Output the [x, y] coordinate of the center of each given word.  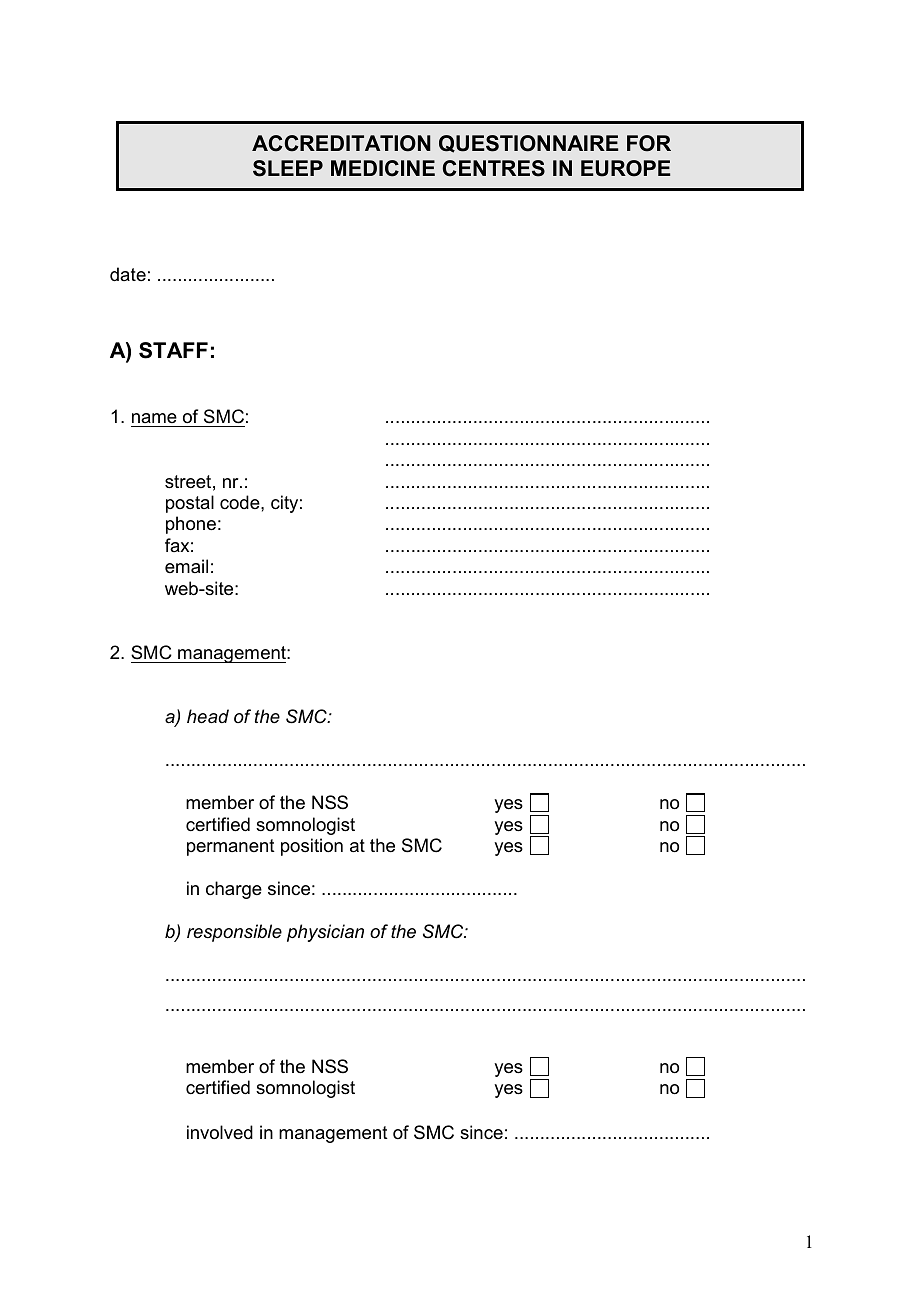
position [312, 847]
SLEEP [288, 168]
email [186, 566]
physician [325, 933]
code [241, 502]
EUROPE [625, 168]
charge [234, 890]
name [154, 418]
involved [220, 1132]
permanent [231, 847]
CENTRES [494, 168]
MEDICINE [383, 168]
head [208, 716]
